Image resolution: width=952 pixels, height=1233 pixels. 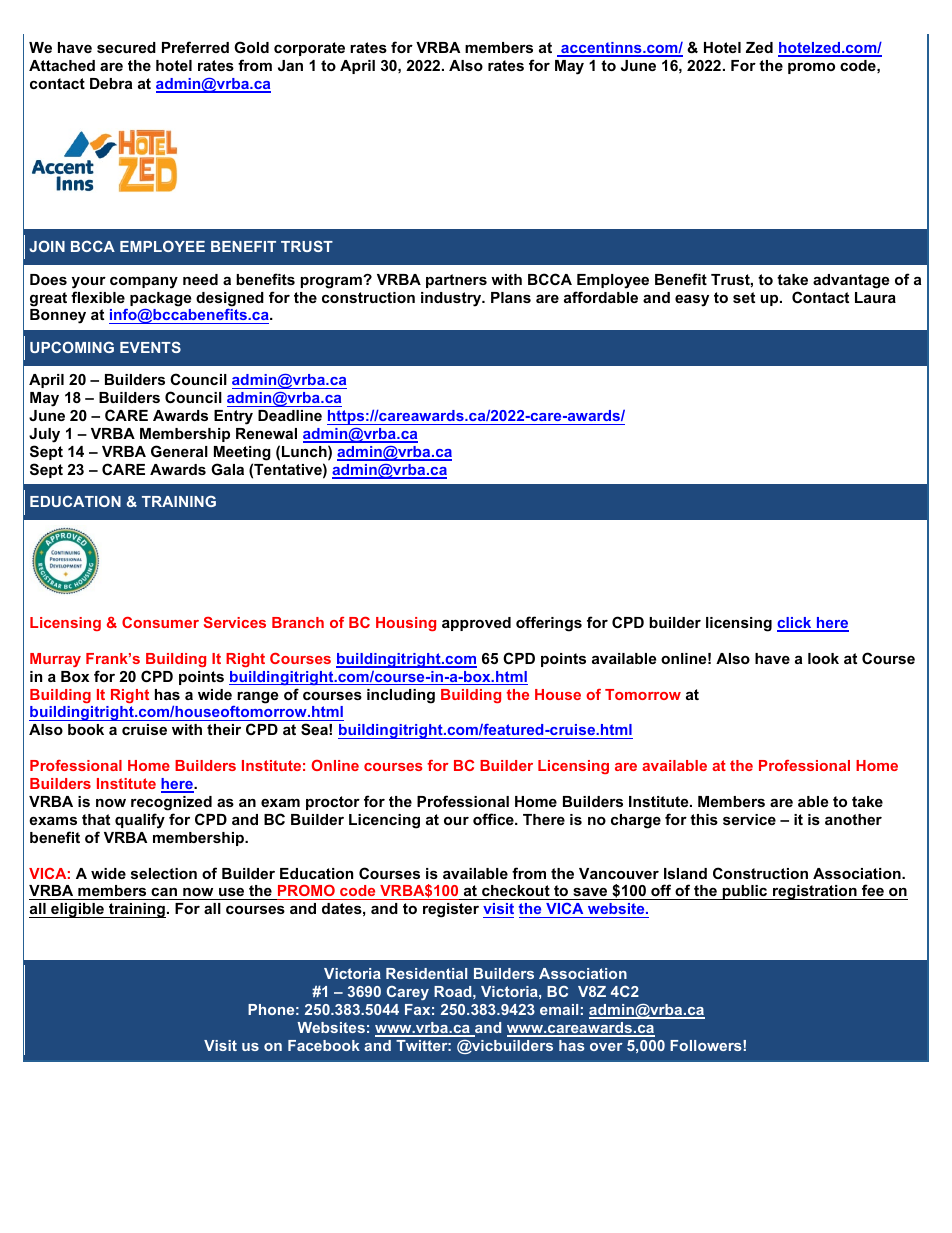 What do you see at coordinates (494, 819) in the document?
I see `office` at bounding box center [494, 819].
